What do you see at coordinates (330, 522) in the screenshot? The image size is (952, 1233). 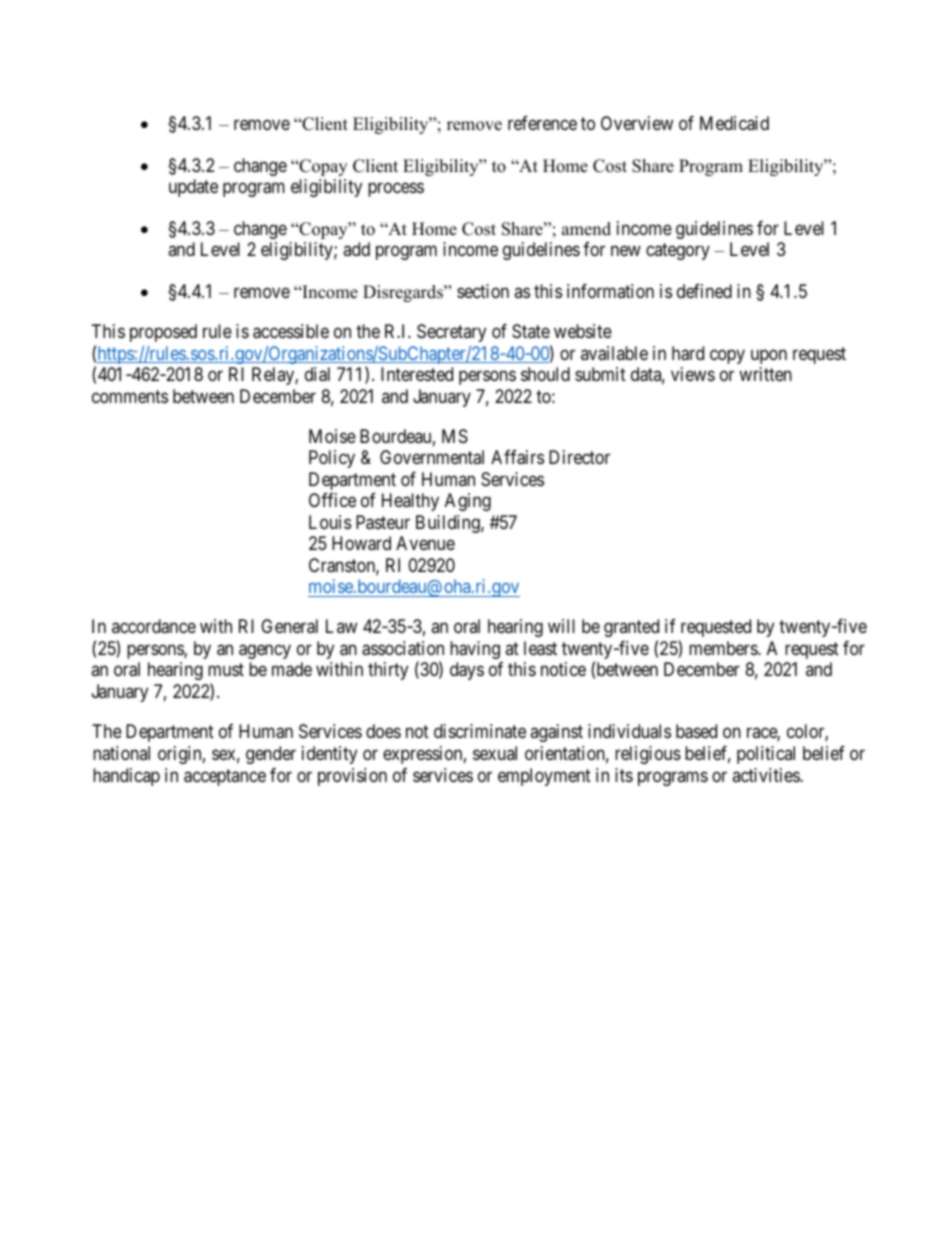 I see `Louis` at bounding box center [330, 522].
